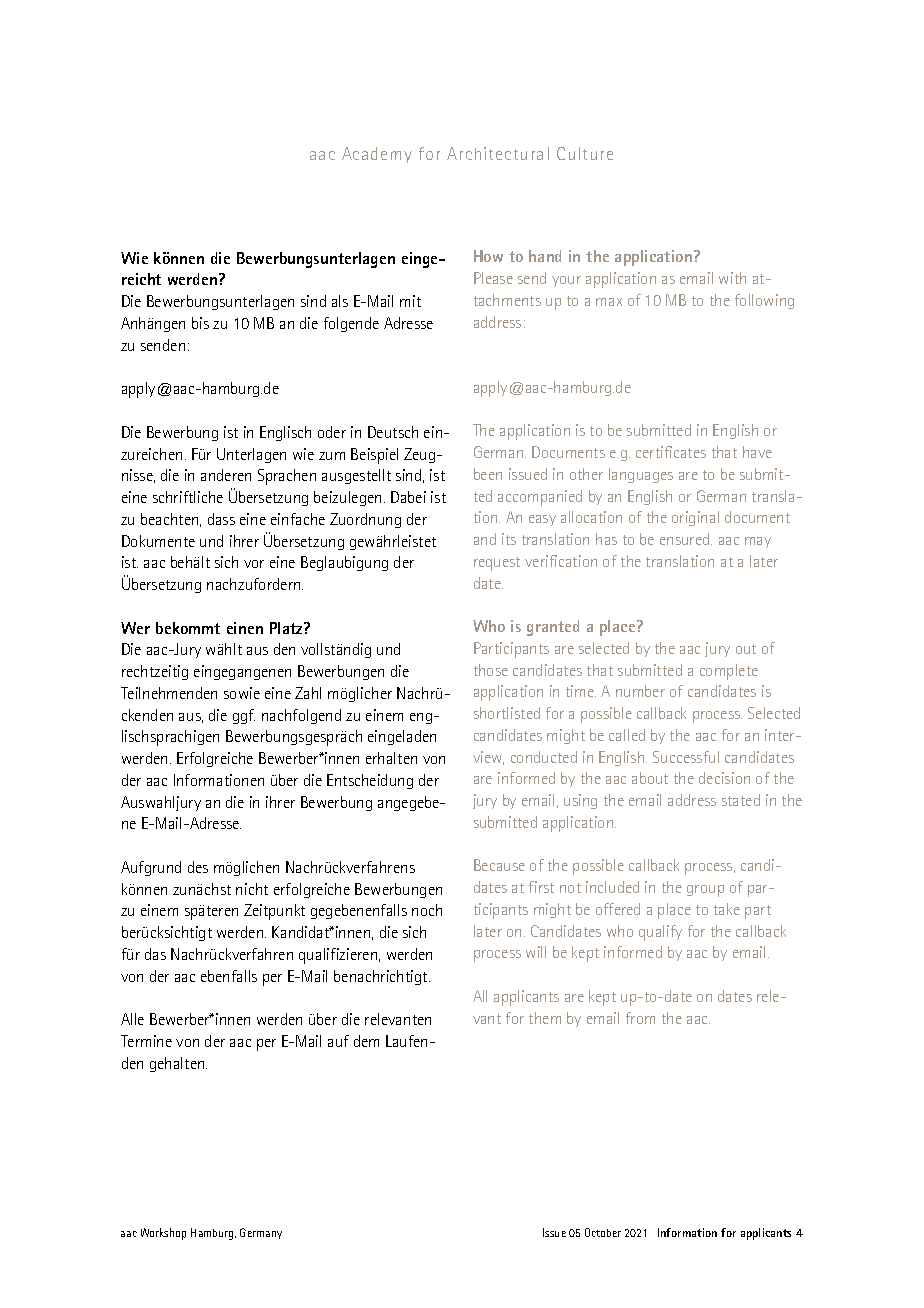 The image size is (924, 1308). Describe the element at coordinates (671, 452) in the page. I see `certificates` at that location.
